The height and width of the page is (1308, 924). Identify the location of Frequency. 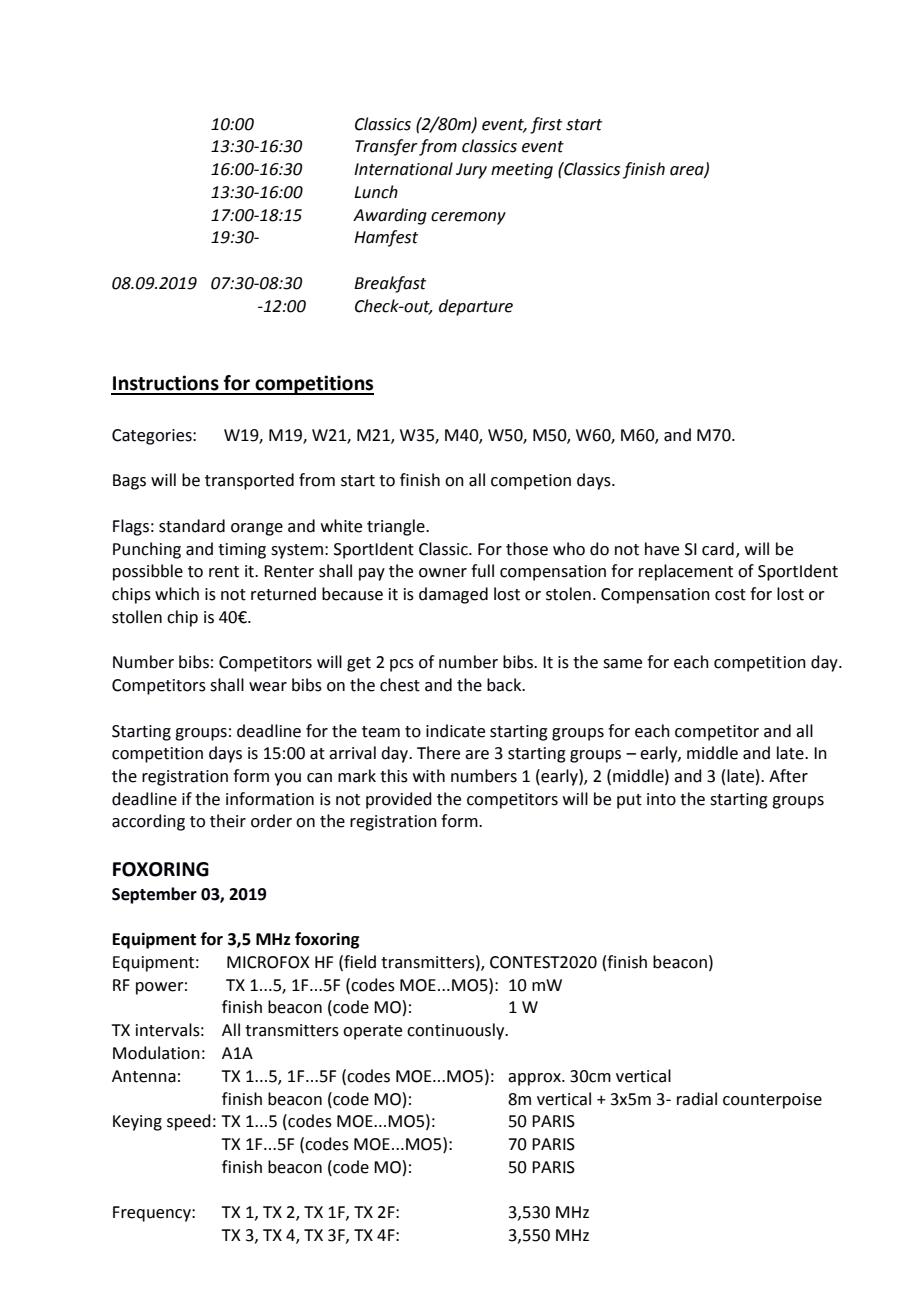
(153, 1214).
